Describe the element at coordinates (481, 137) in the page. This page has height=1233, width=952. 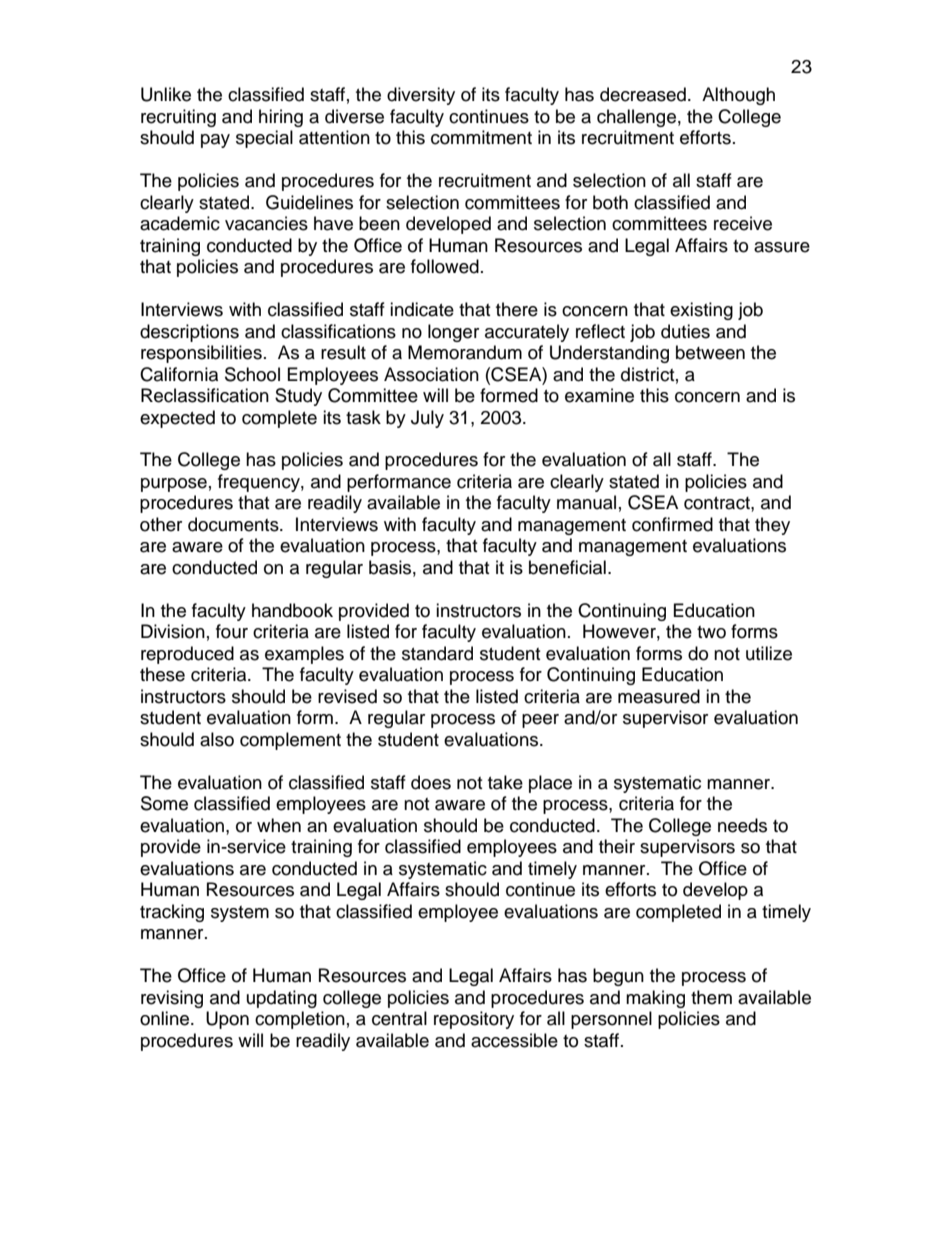
I see `commitment` at that location.
